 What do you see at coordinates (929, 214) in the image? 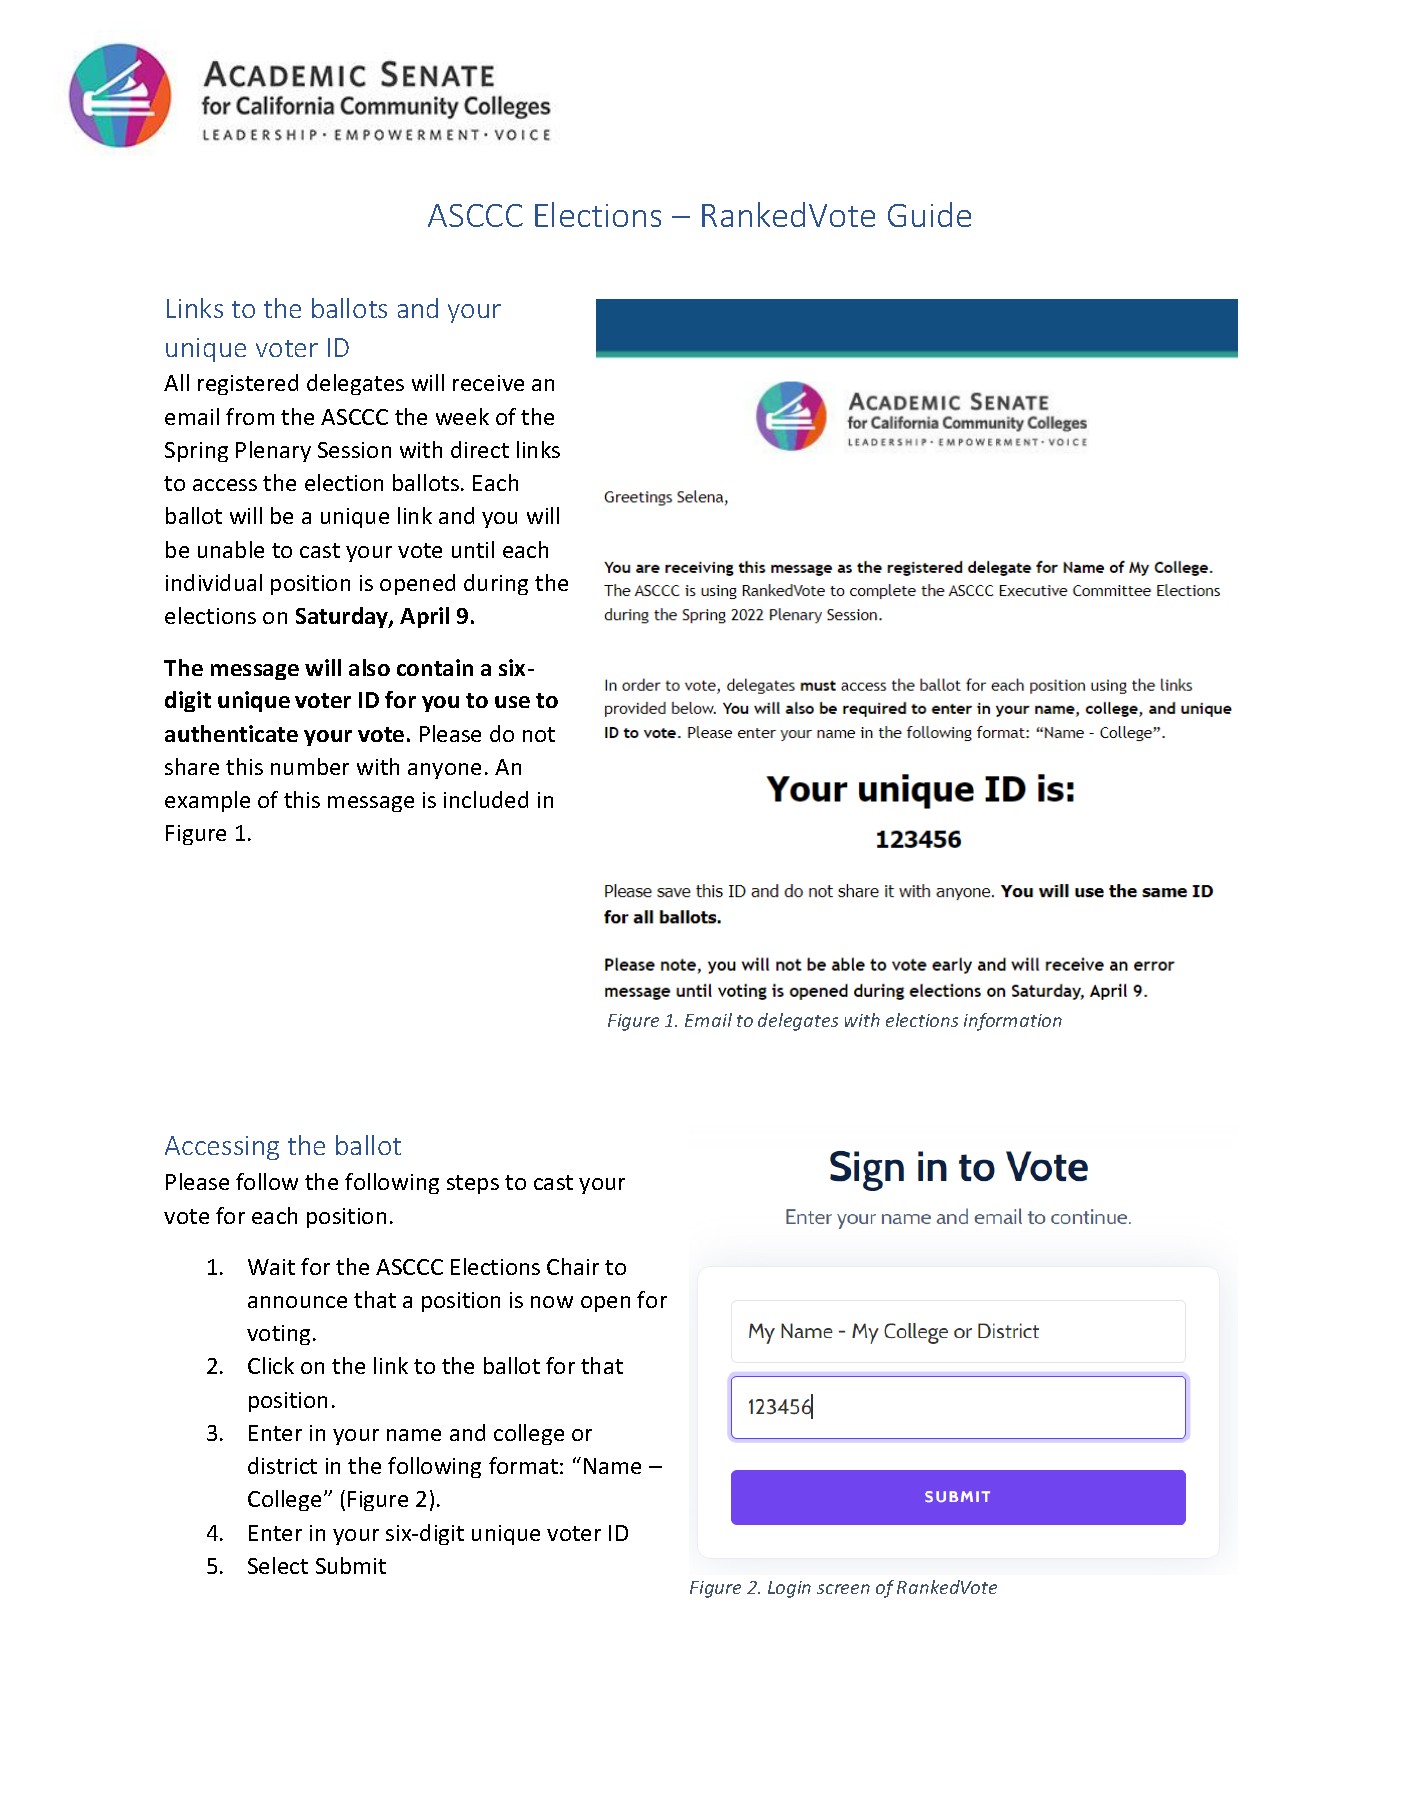
I see `Guide` at bounding box center [929, 214].
